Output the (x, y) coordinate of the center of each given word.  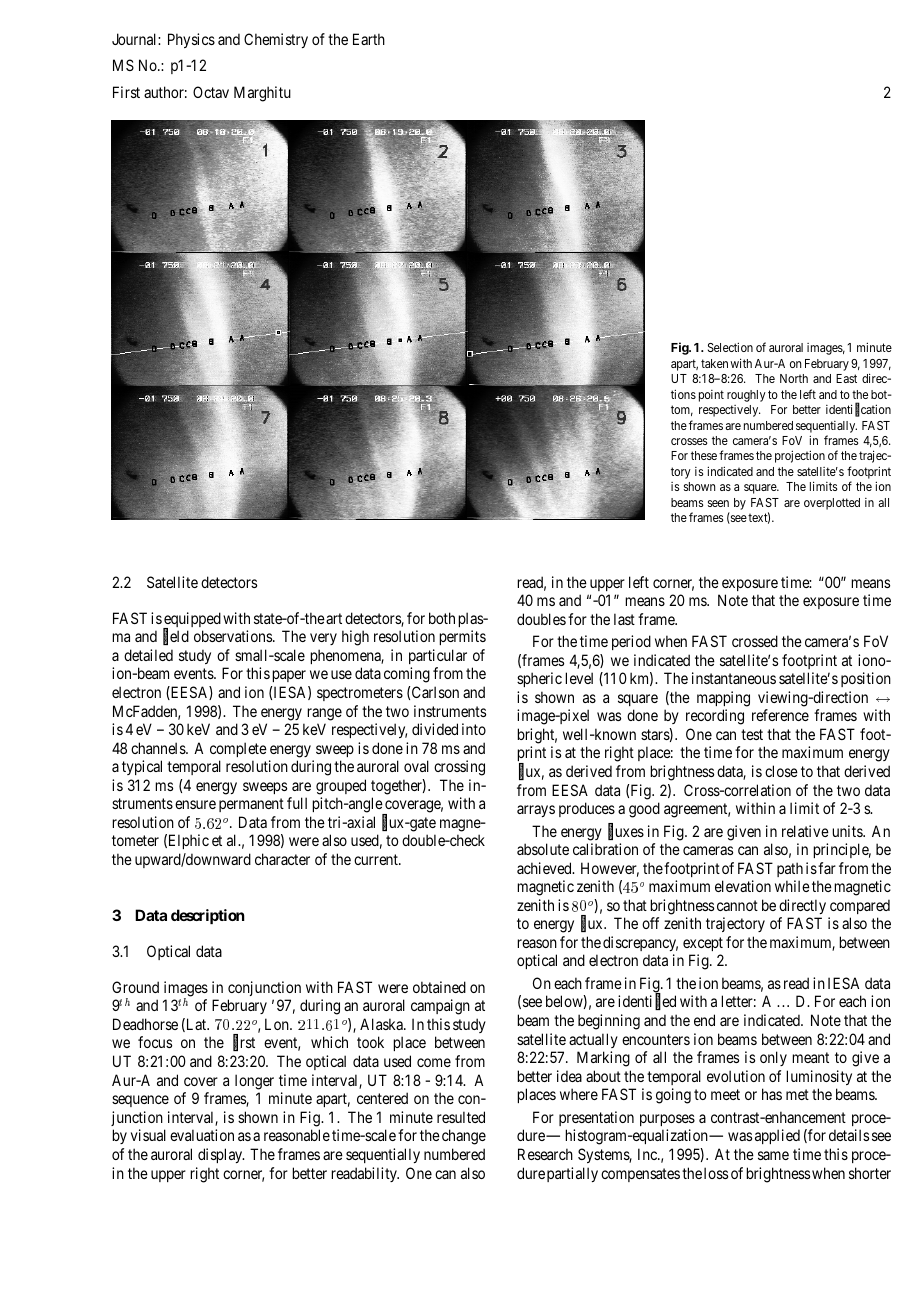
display (221, 1155)
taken (714, 363)
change (464, 1137)
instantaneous (734, 678)
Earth (369, 39)
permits (462, 637)
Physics (191, 40)
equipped (192, 621)
